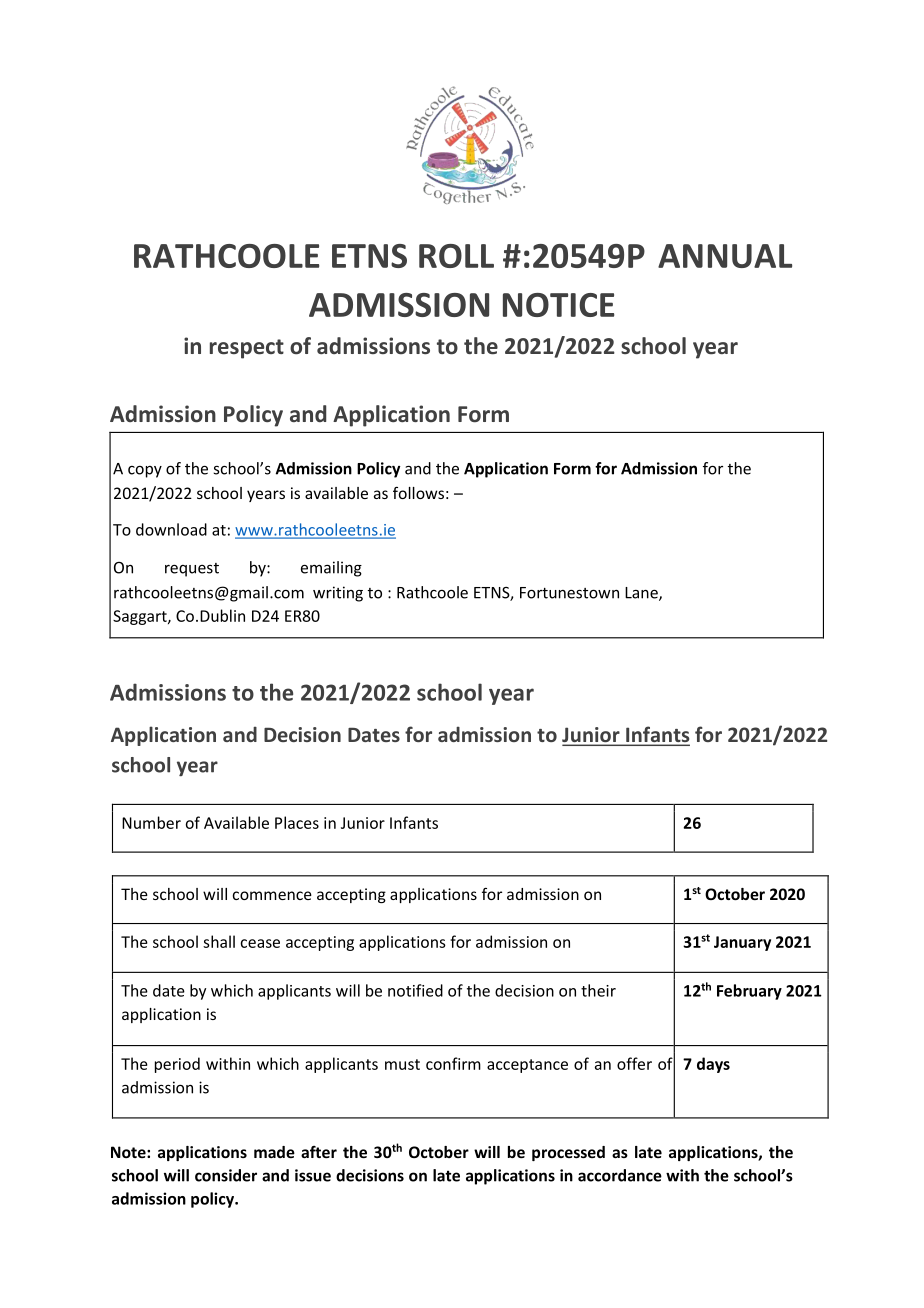  I want to click on respect, so click(247, 349).
